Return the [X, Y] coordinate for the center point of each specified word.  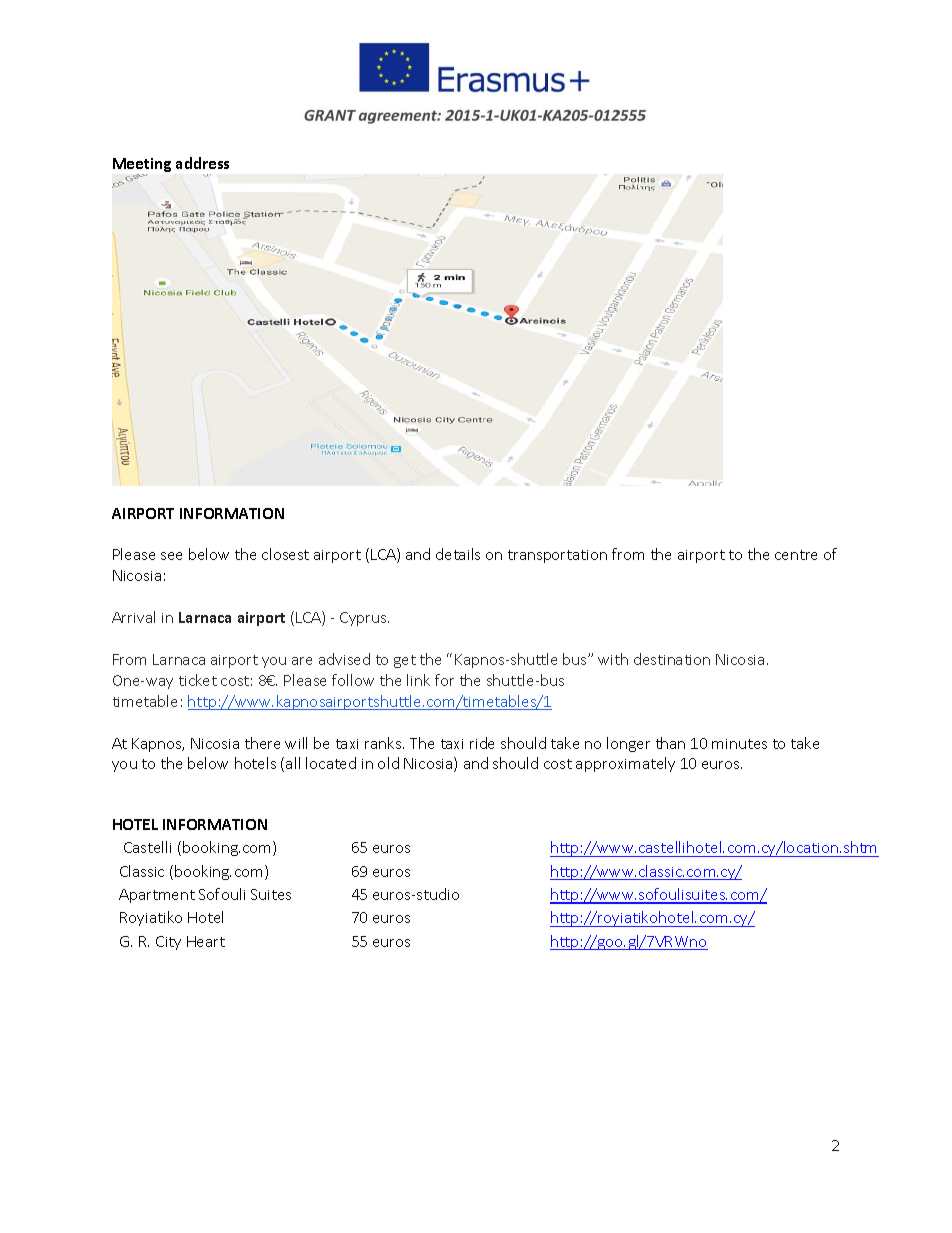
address [202, 163]
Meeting [142, 166]
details [458, 554]
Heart [206, 941]
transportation [557, 556]
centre [796, 555]
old [388, 763]
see [171, 556]
